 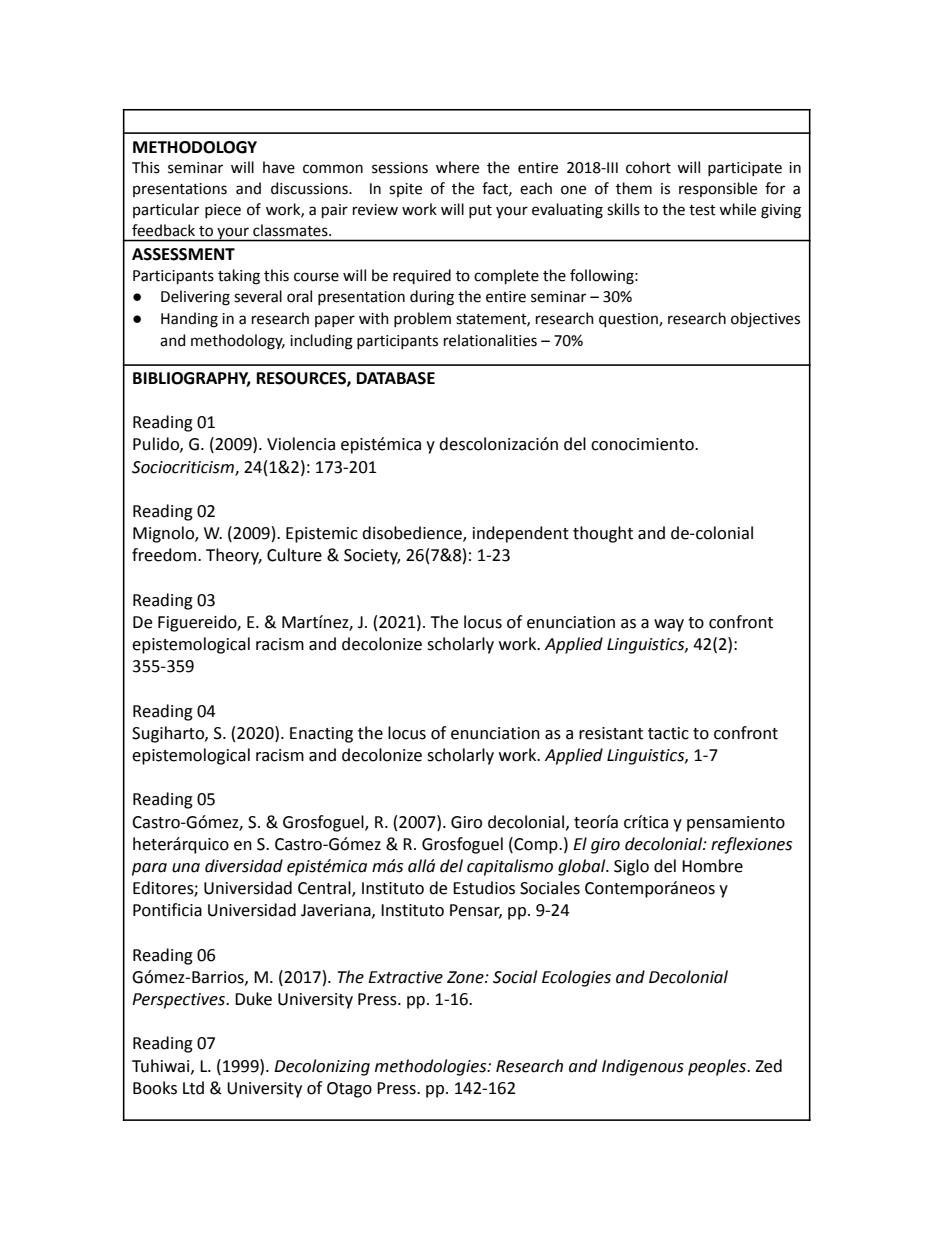 What do you see at coordinates (583, 867) in the document?
I see `global` at bounding box center [583, 867].
